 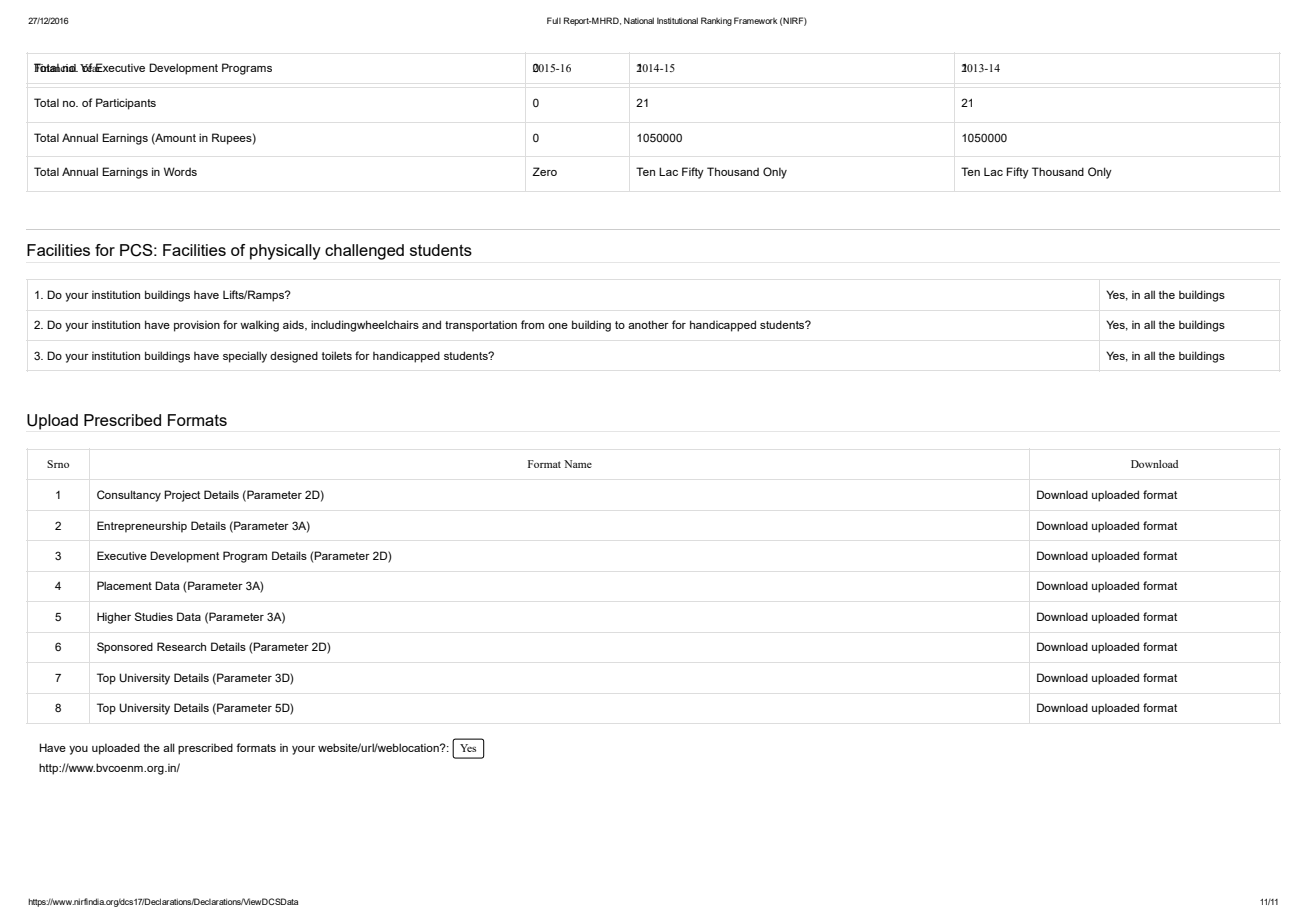 I want to click on Entrepreneurship, so click(x=142, y=527).
